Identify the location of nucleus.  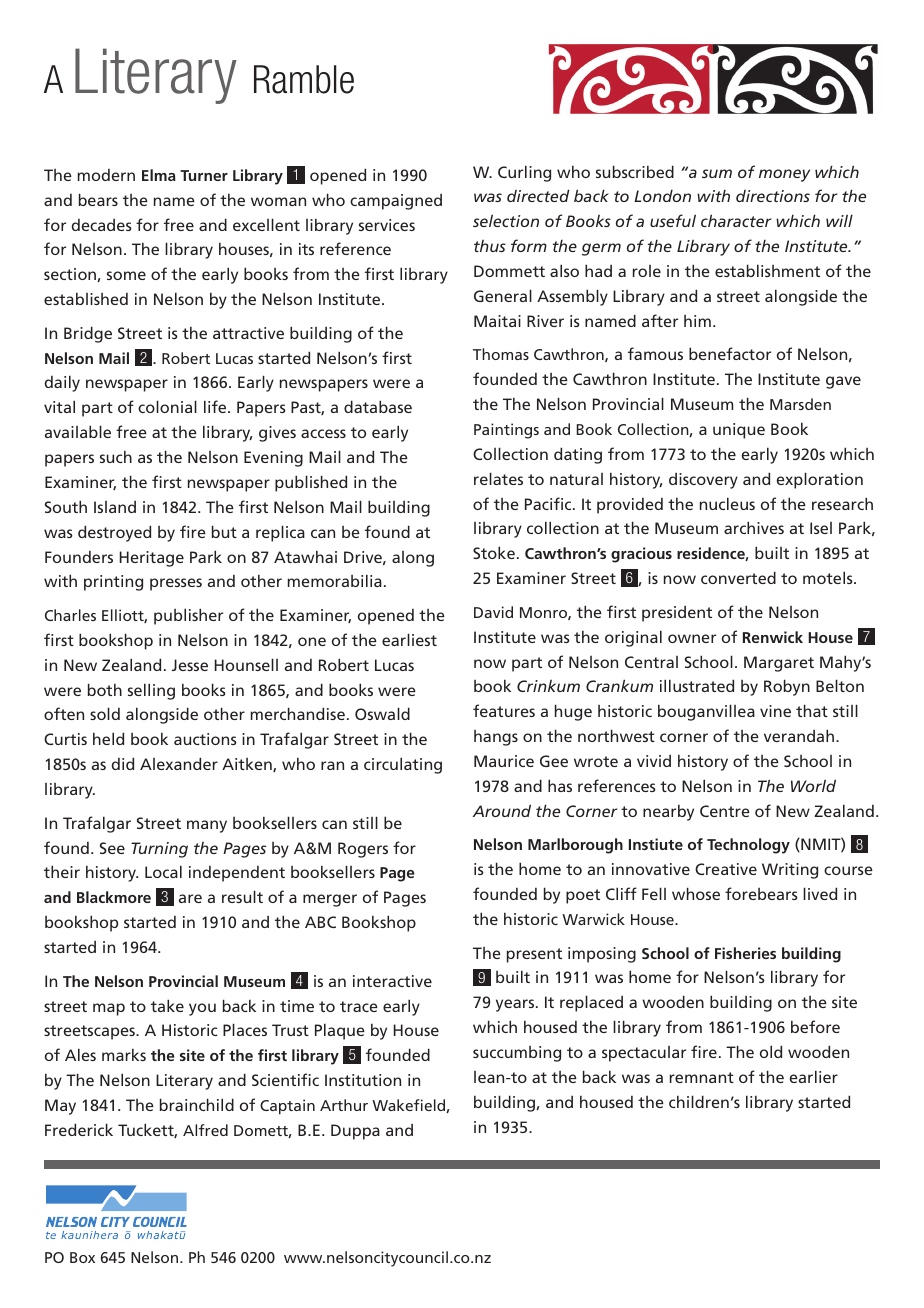
(727, 503).
